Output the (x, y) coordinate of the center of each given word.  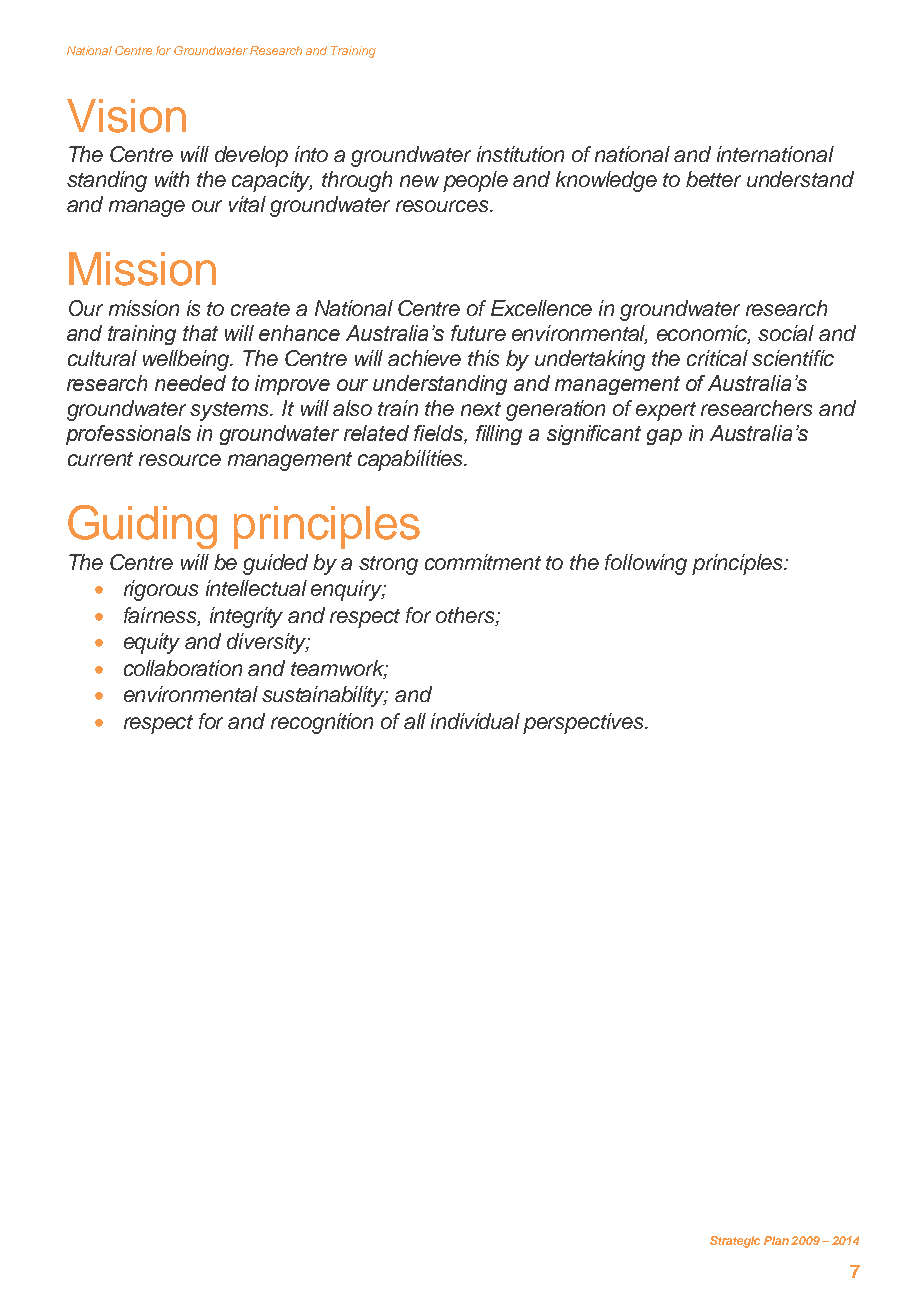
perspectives (584, 723)
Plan (778, 1240)
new (419, 181)
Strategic (735, 1242)
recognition (322, 723)
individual (475, 721)
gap (664, 437)
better (713, 179)
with (172, 179)
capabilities (411, 460)
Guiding (142, 527)
